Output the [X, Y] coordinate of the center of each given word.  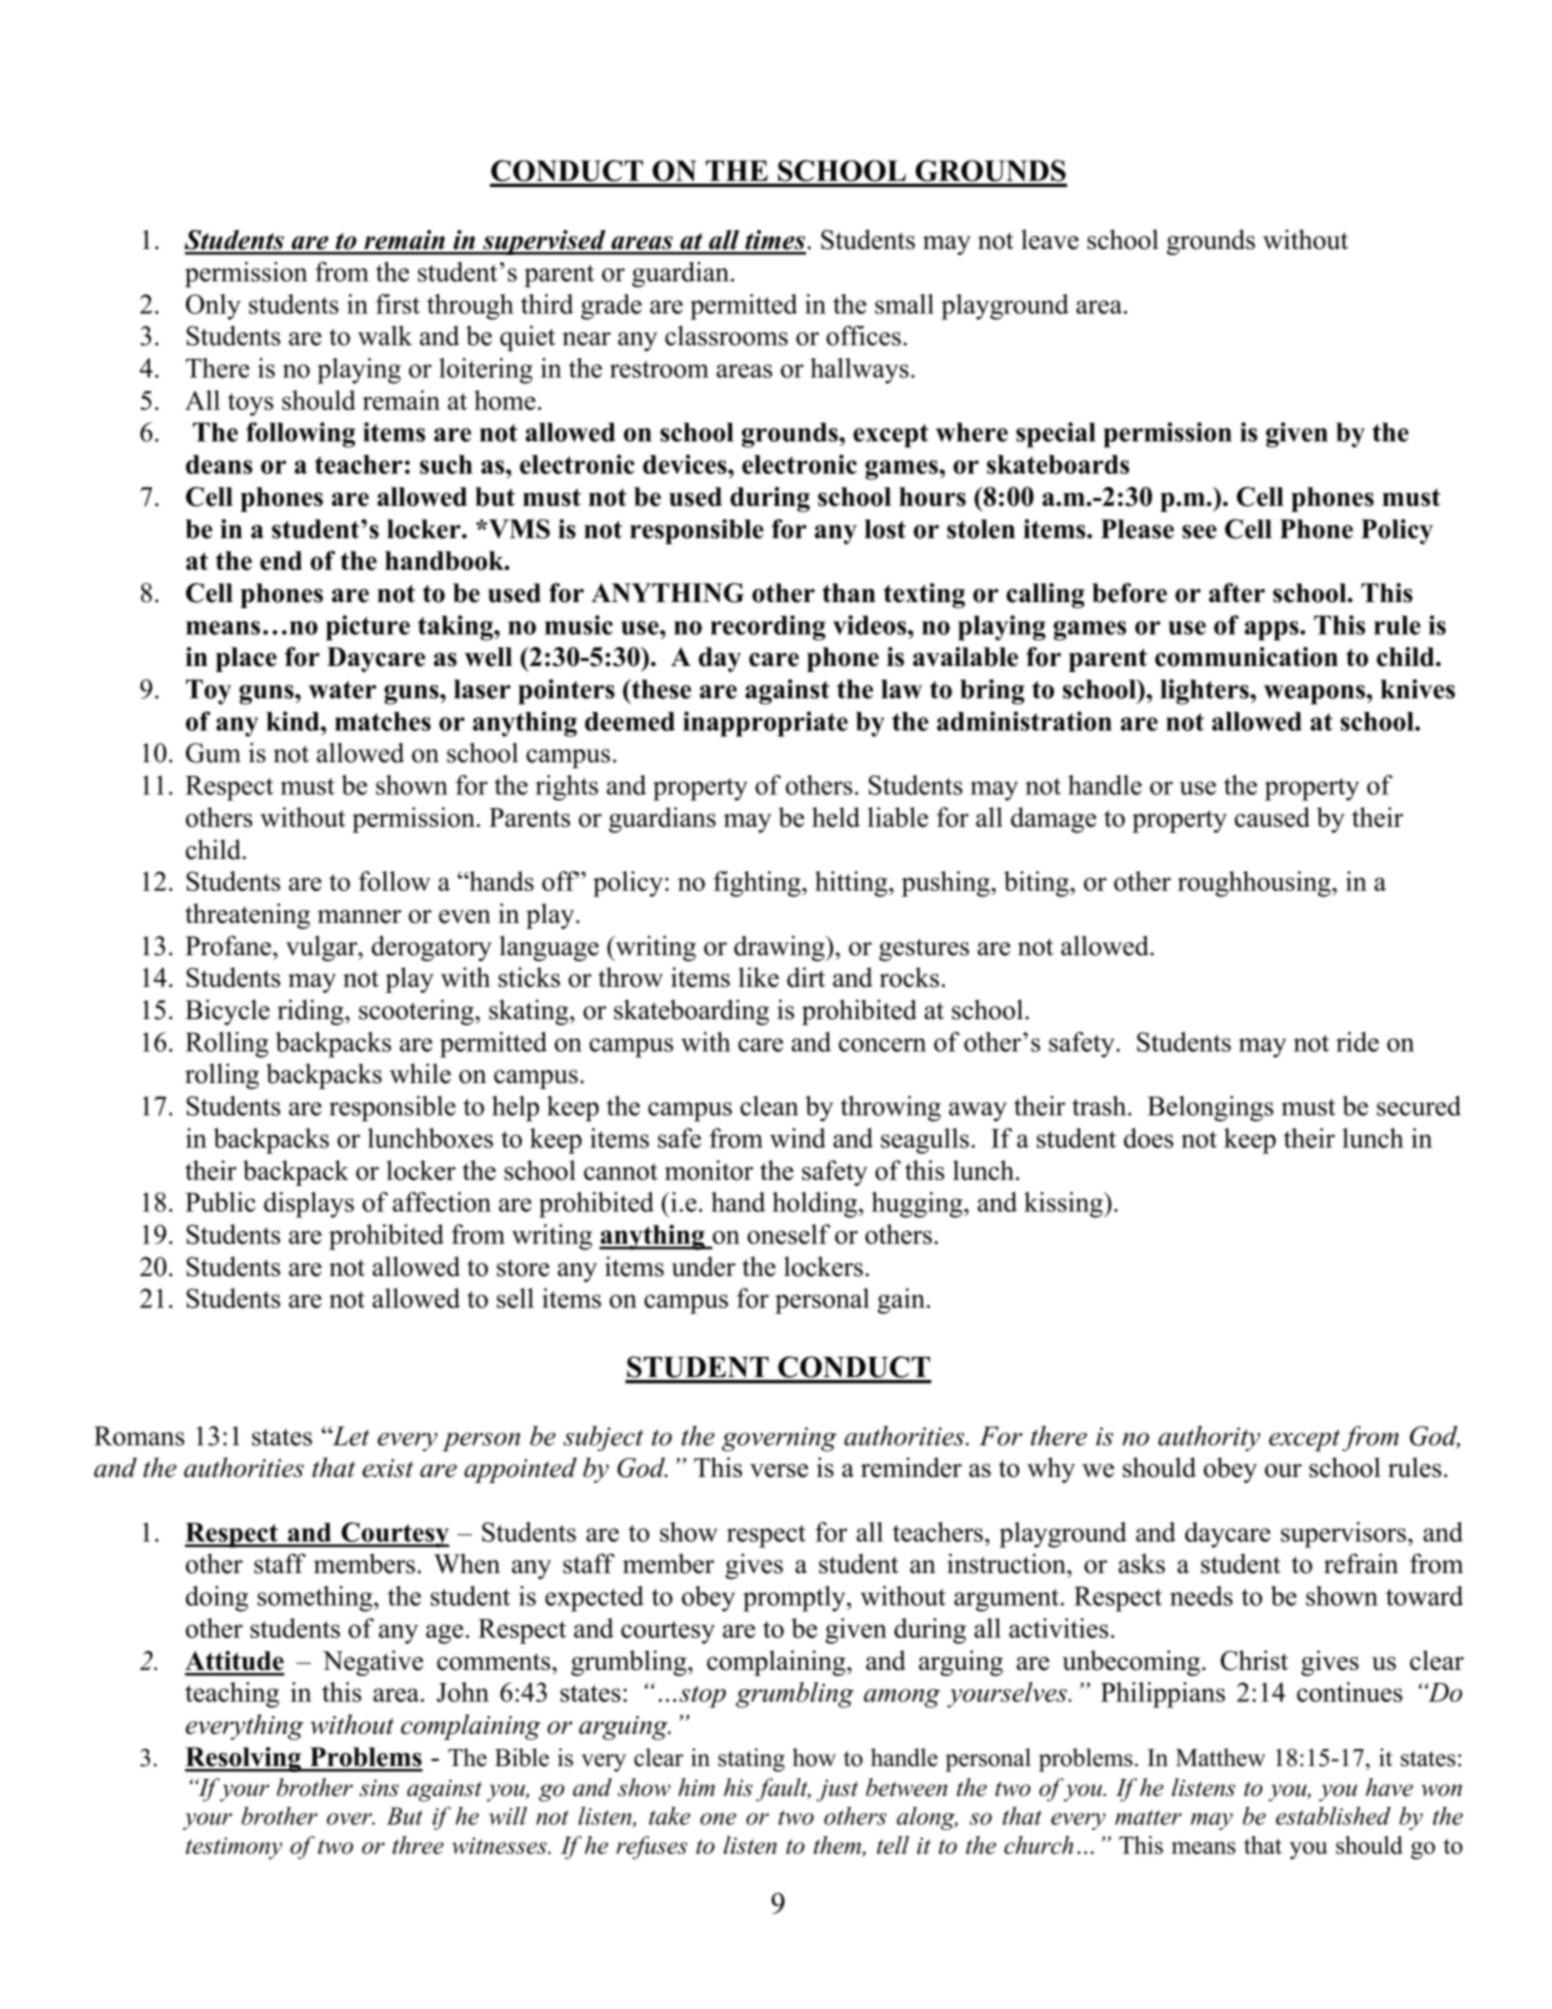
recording [768, 628]
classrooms [726, 335]
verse [779, 1471]
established [1333, 1816]
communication [1246, 657]
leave [1050, 239]
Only [213, 307]
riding [311, 1012]
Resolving [244, 1759]
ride [1357, 1042]
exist [388, 1468]
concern [882, 1045]
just [837, 1790]
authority [1209, 1439]
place [246, 659]
